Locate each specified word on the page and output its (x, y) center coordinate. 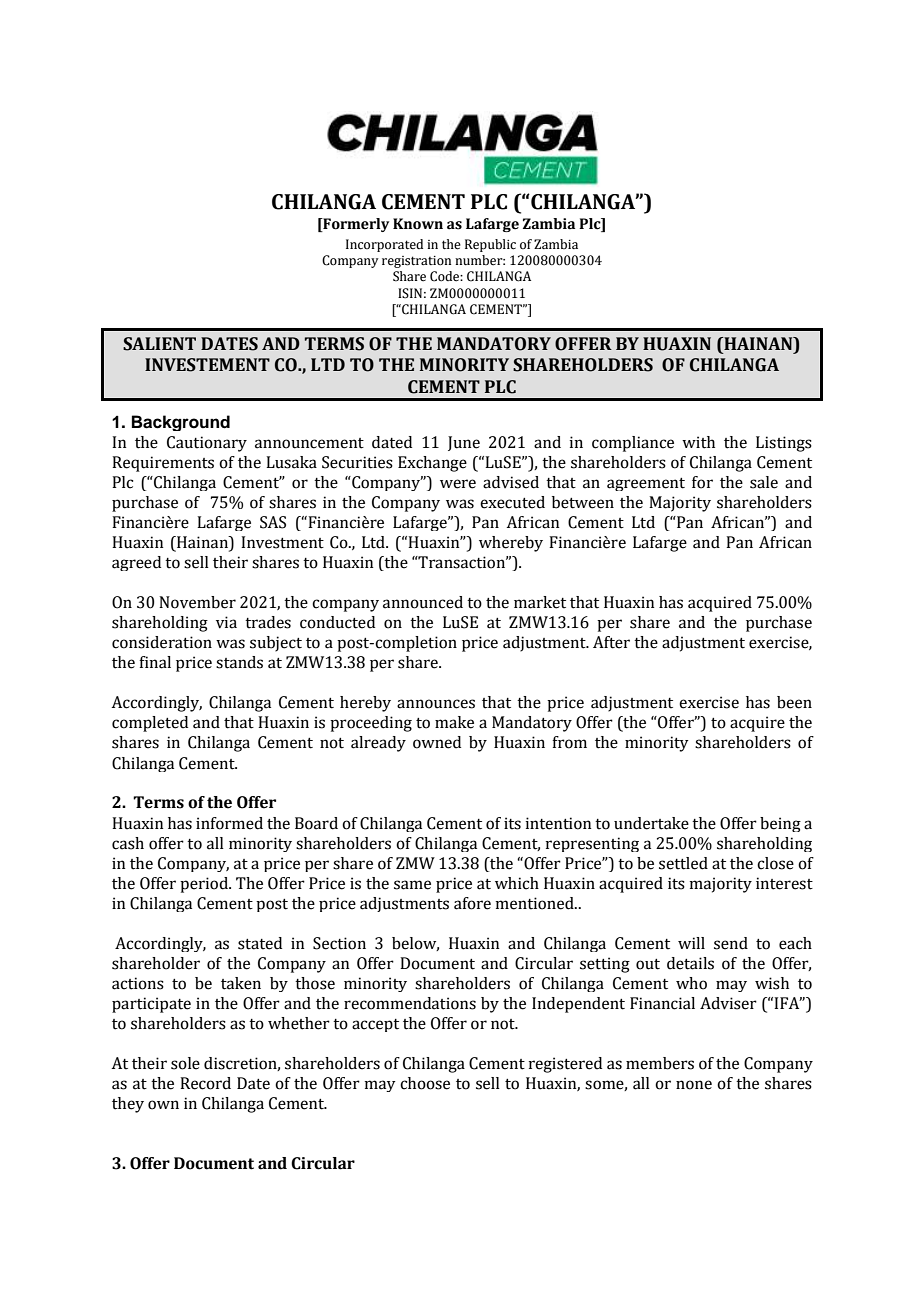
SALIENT (159, 344)
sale (764, 482)
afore (472, 903)
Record (205, 1083)
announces (436, 704)
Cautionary (207, 444)
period (205, 885)
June (464, 443)
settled (683, 863)
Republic (490, 245)
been (794, 702)
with (698, 442)
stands (239, 662)
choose (425, 1083)
